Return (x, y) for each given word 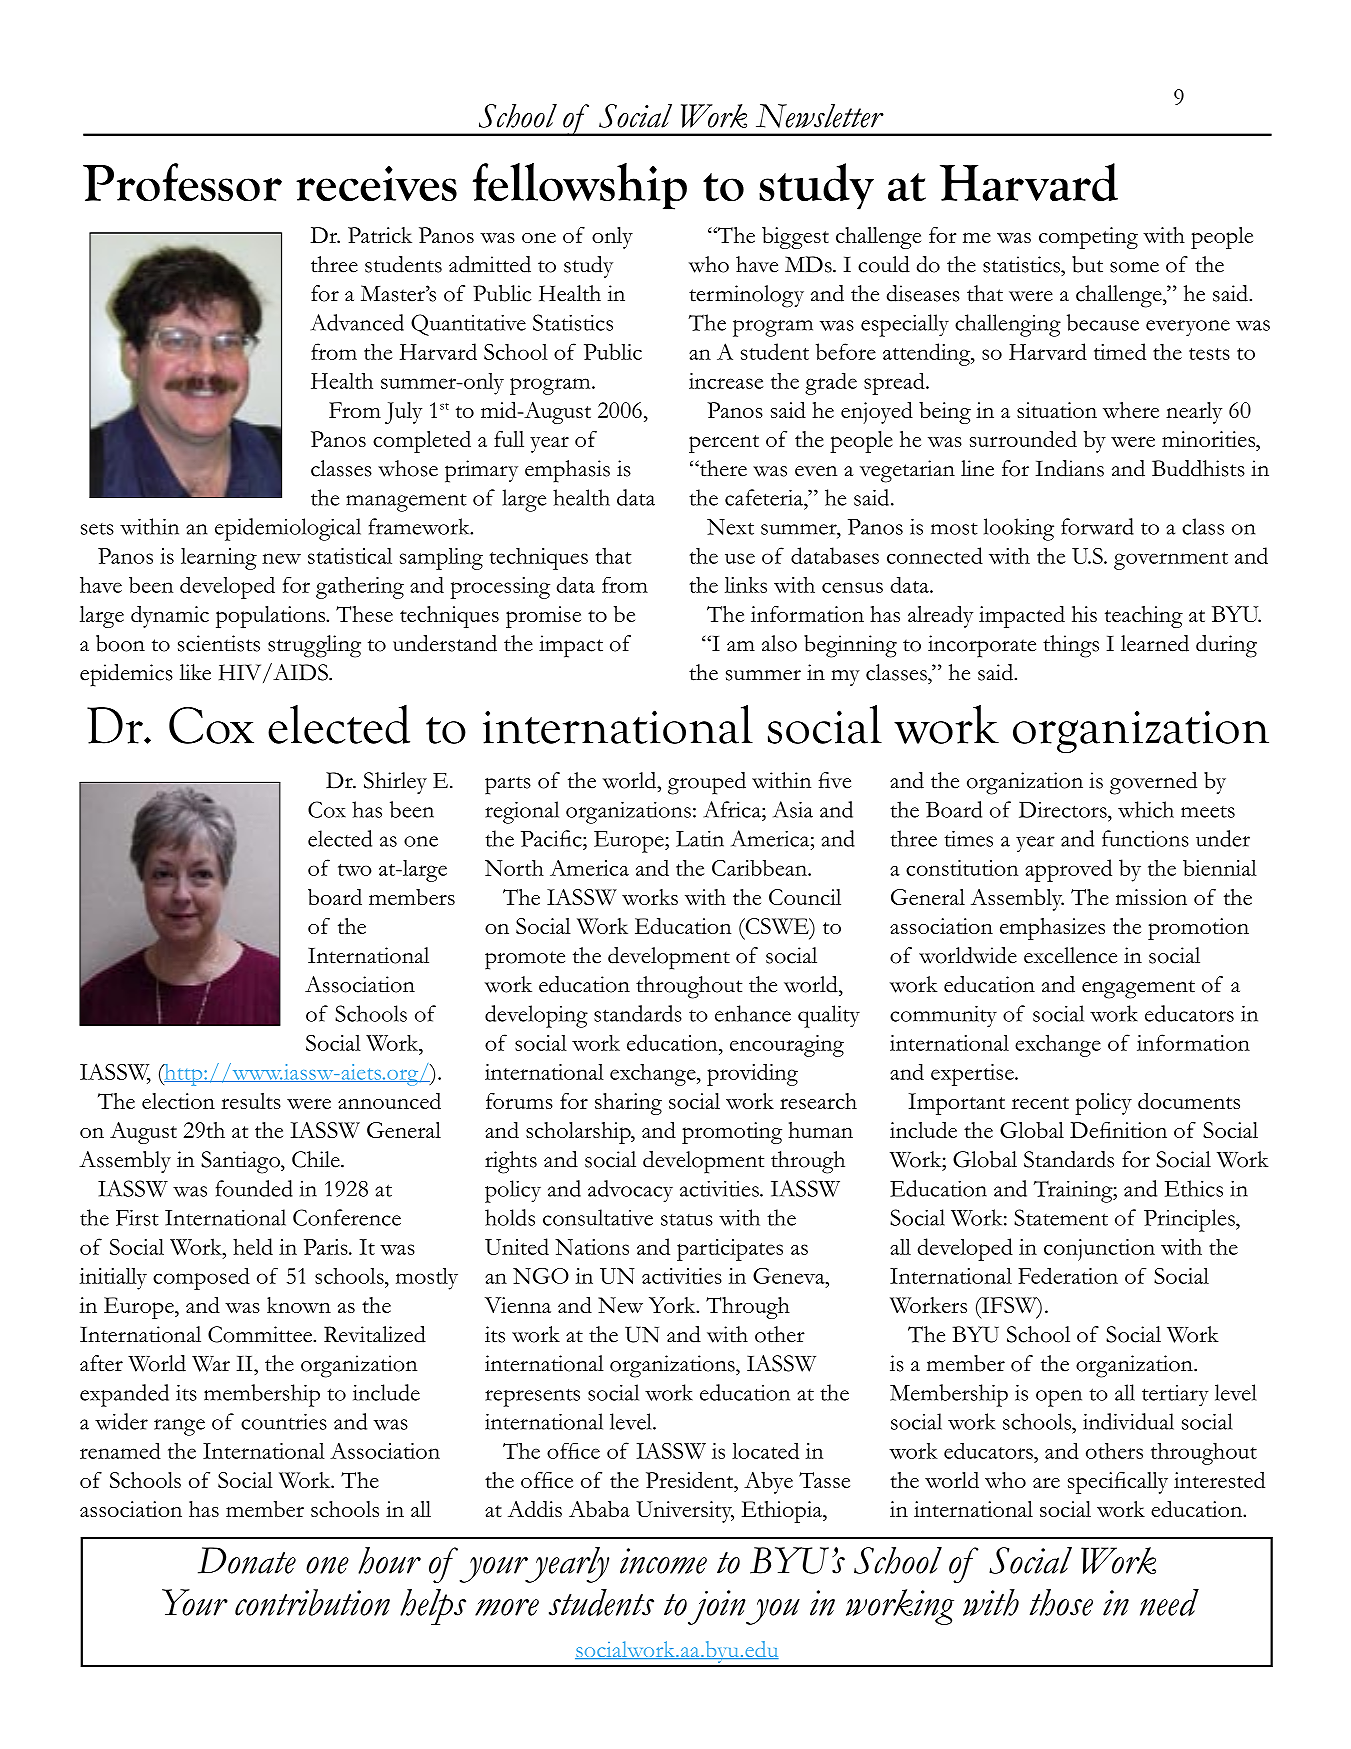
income (663, 1561)
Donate (247, 1560)
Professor (182, 182)
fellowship (580, 186)
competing (1088, 238)
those (1061, 1602)
